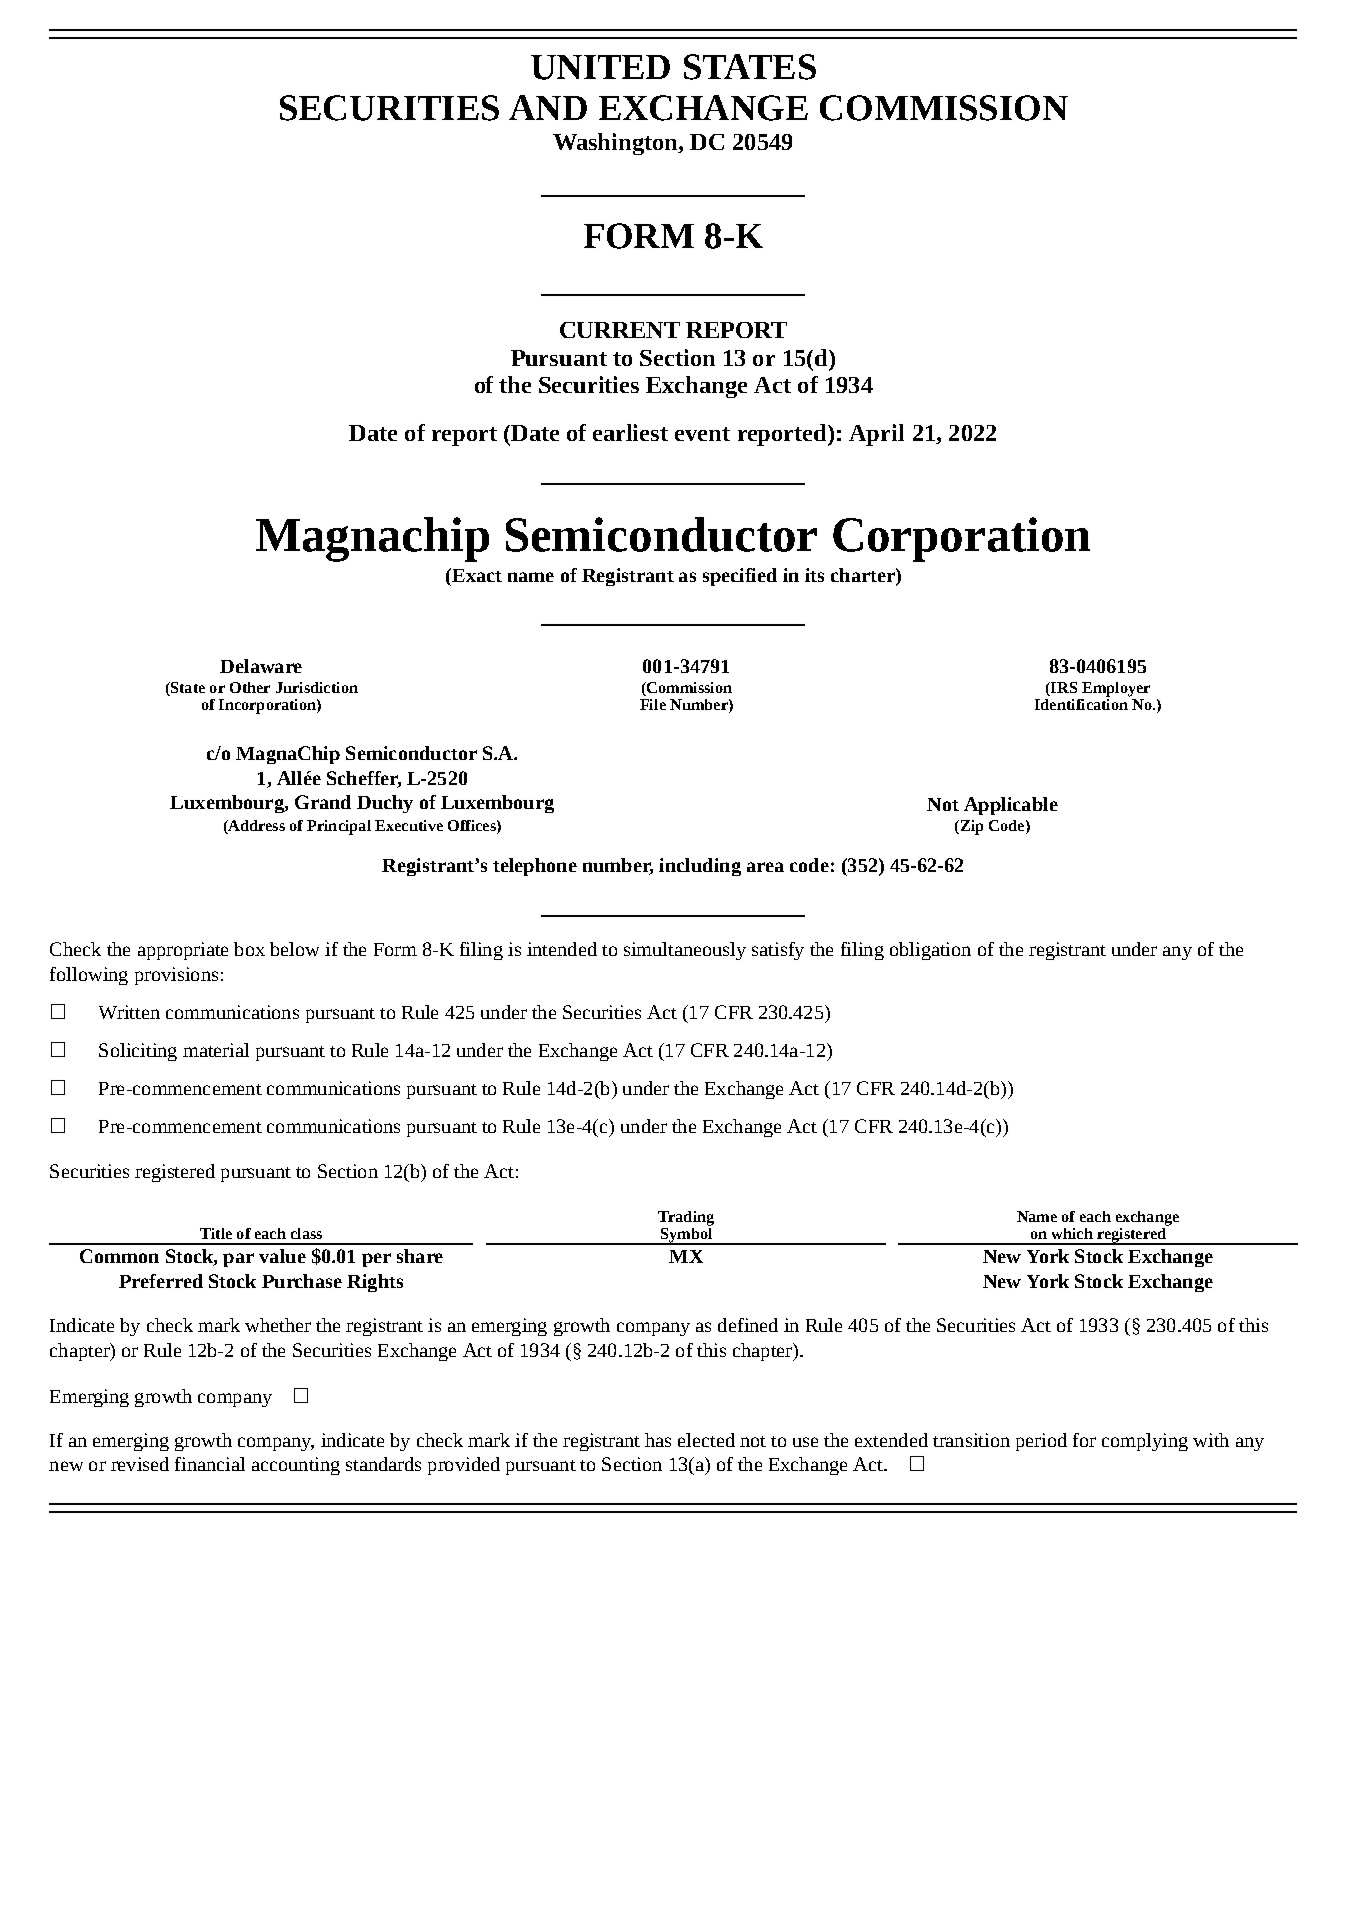  What do you see at coordinates (323, 802) in the screenshot?
I see `Grand` at bounding box center [323, 802].
